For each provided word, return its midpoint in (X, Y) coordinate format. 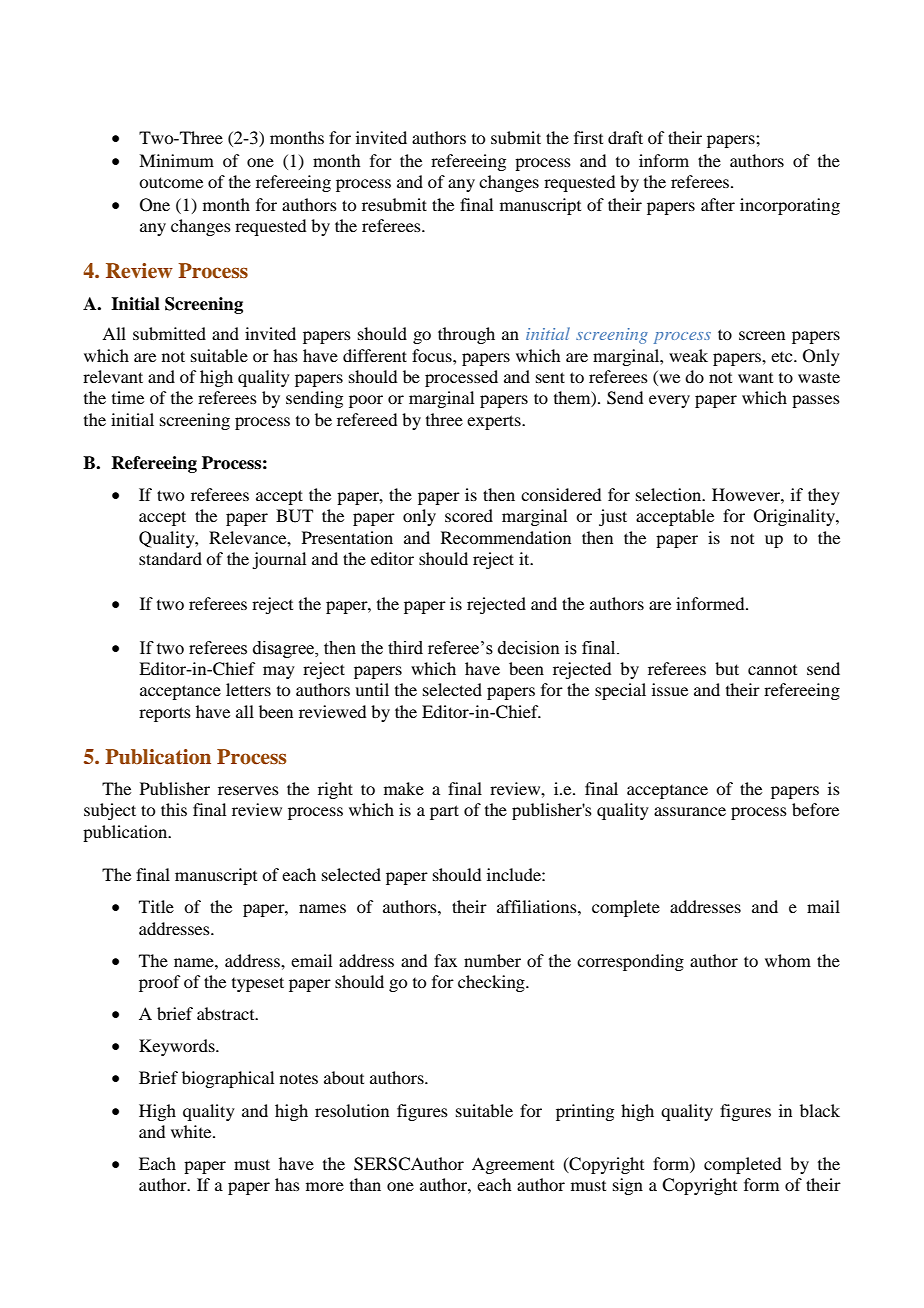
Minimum (176, 160)
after (718, 204)
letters (248, 689)
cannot (772, 670)
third (405, 648)
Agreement (513, 1165)
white (192, 1131)
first (588, 137)
